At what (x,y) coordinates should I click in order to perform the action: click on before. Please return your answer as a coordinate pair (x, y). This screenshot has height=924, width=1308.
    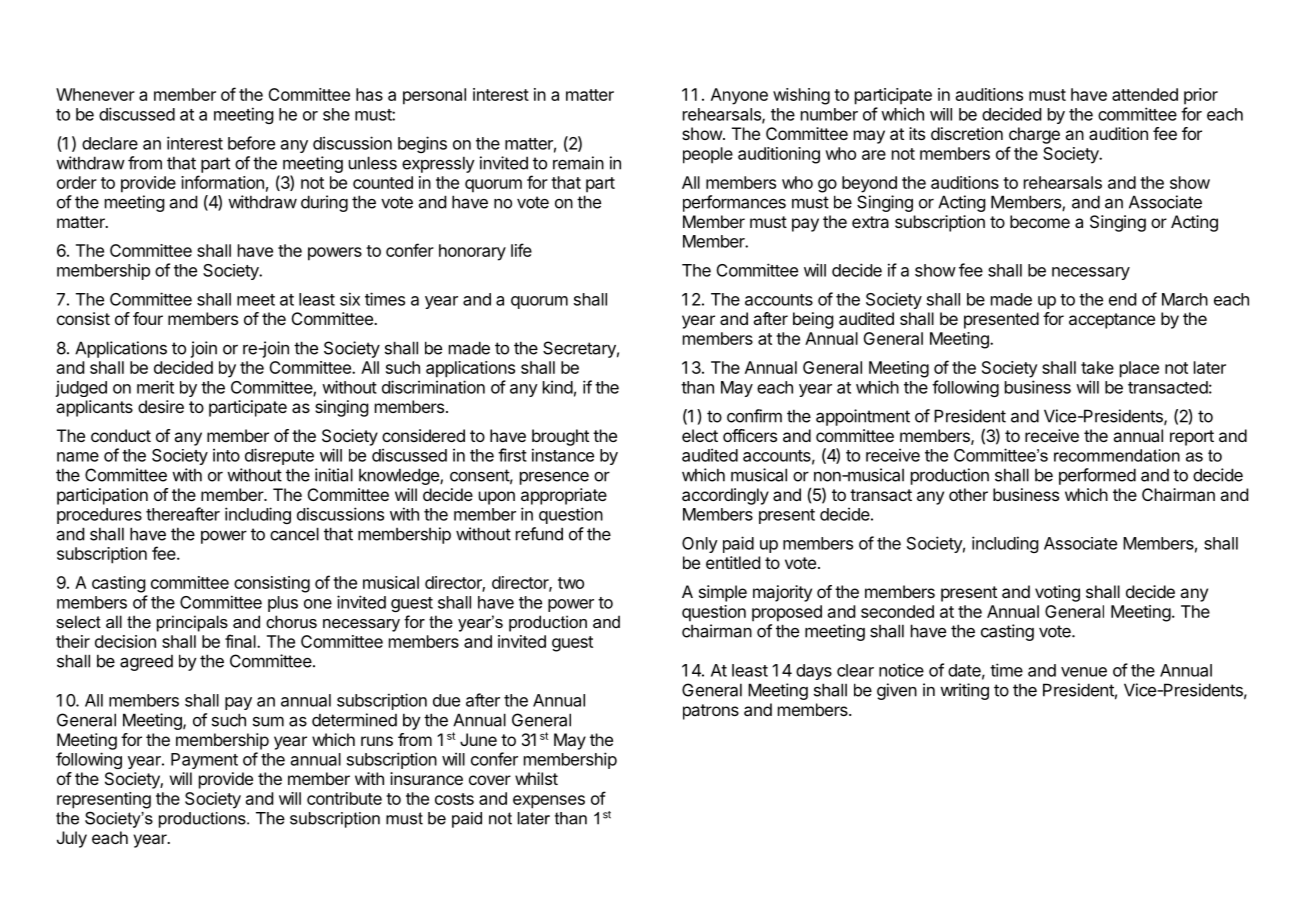
    Looking at the image, I should click on (251, 143).
